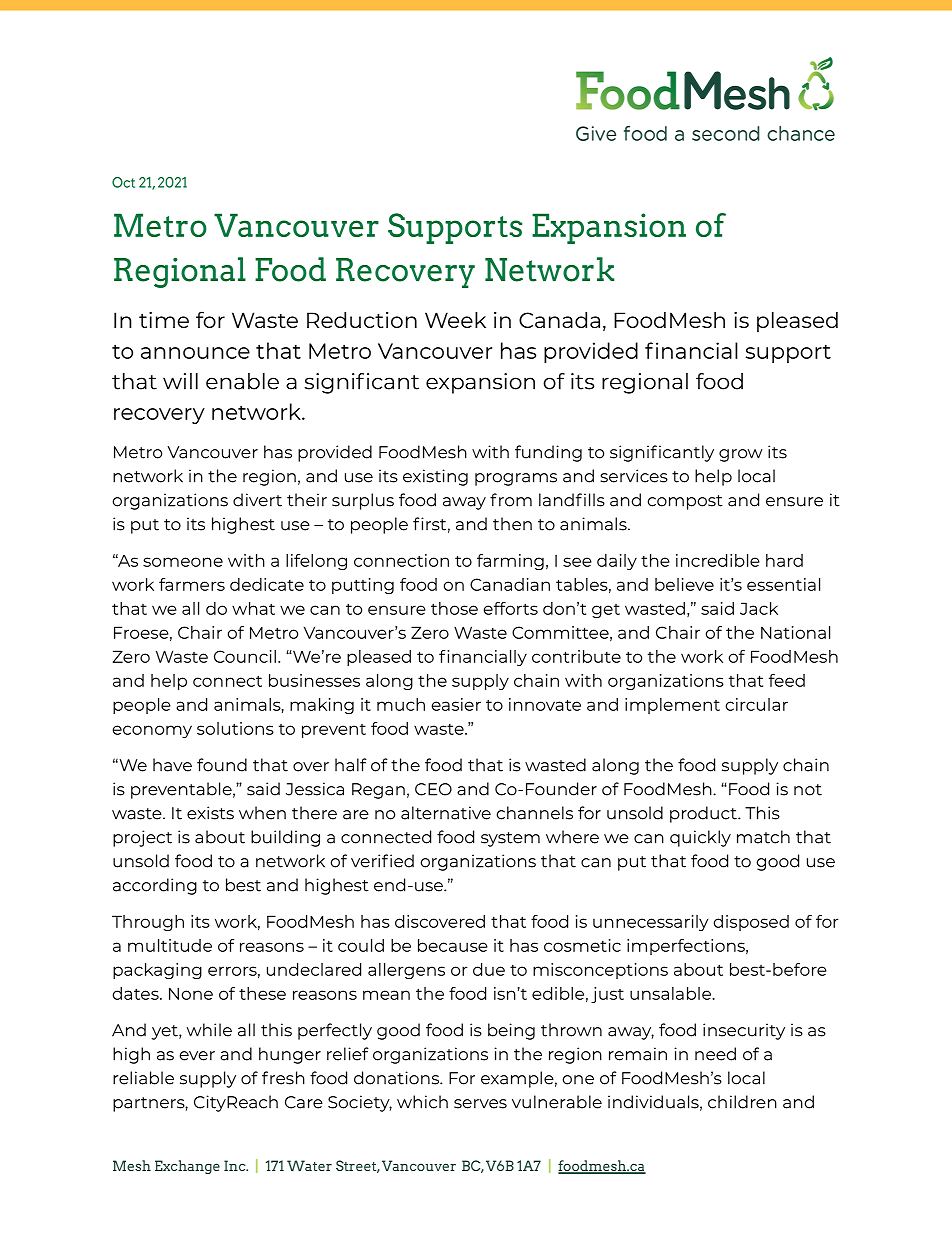 This screenshot has width=952, height=1233. Describe the element at coordinates (446, 813) in the screenshot. I see `alternative` at that location.
